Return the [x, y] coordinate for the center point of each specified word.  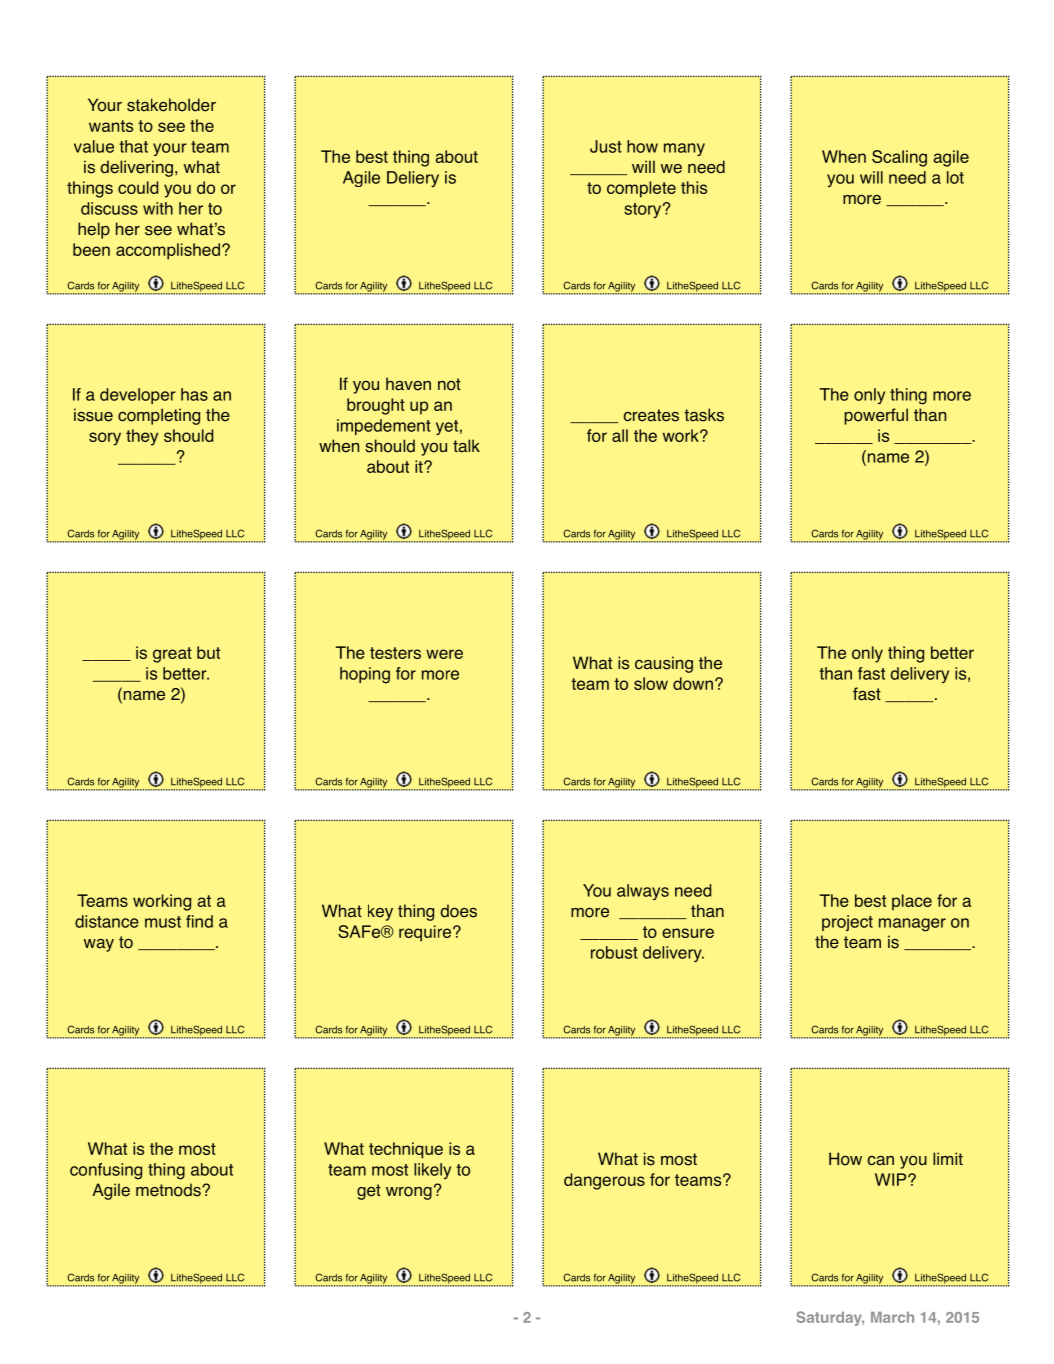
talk [466, 446]
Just [606, 146]
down [693, 683]
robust [614, 952]
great [172, 655]
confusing [106, 1171]
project [847, 923]
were [444, 654]
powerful [876, 416]
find [199, 921]
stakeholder [171, 105]
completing [159, 416]
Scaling [899, 158]
